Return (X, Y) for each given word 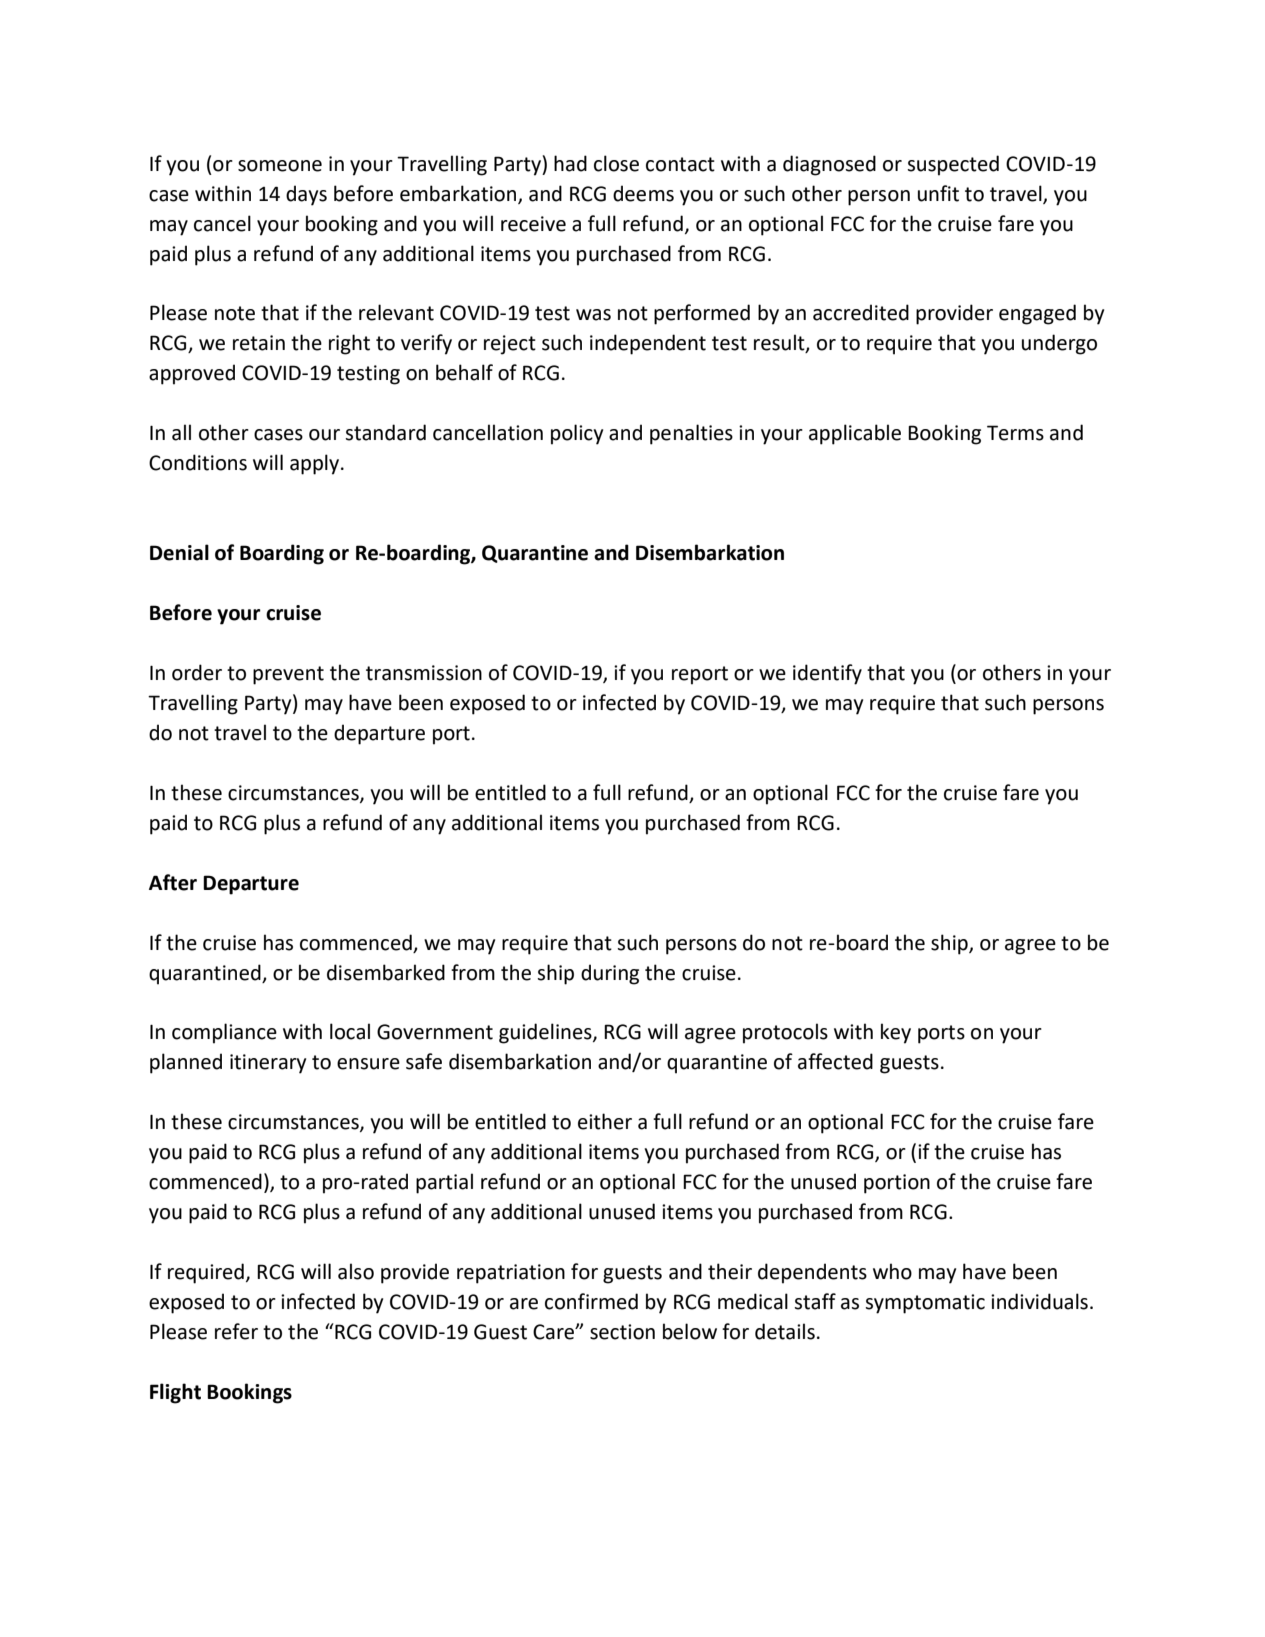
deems (643, 193)
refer (236, 1331)
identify (827, 674)
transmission (424, 673)
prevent (288, 675)
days (306, 195)
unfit (938, 193)
